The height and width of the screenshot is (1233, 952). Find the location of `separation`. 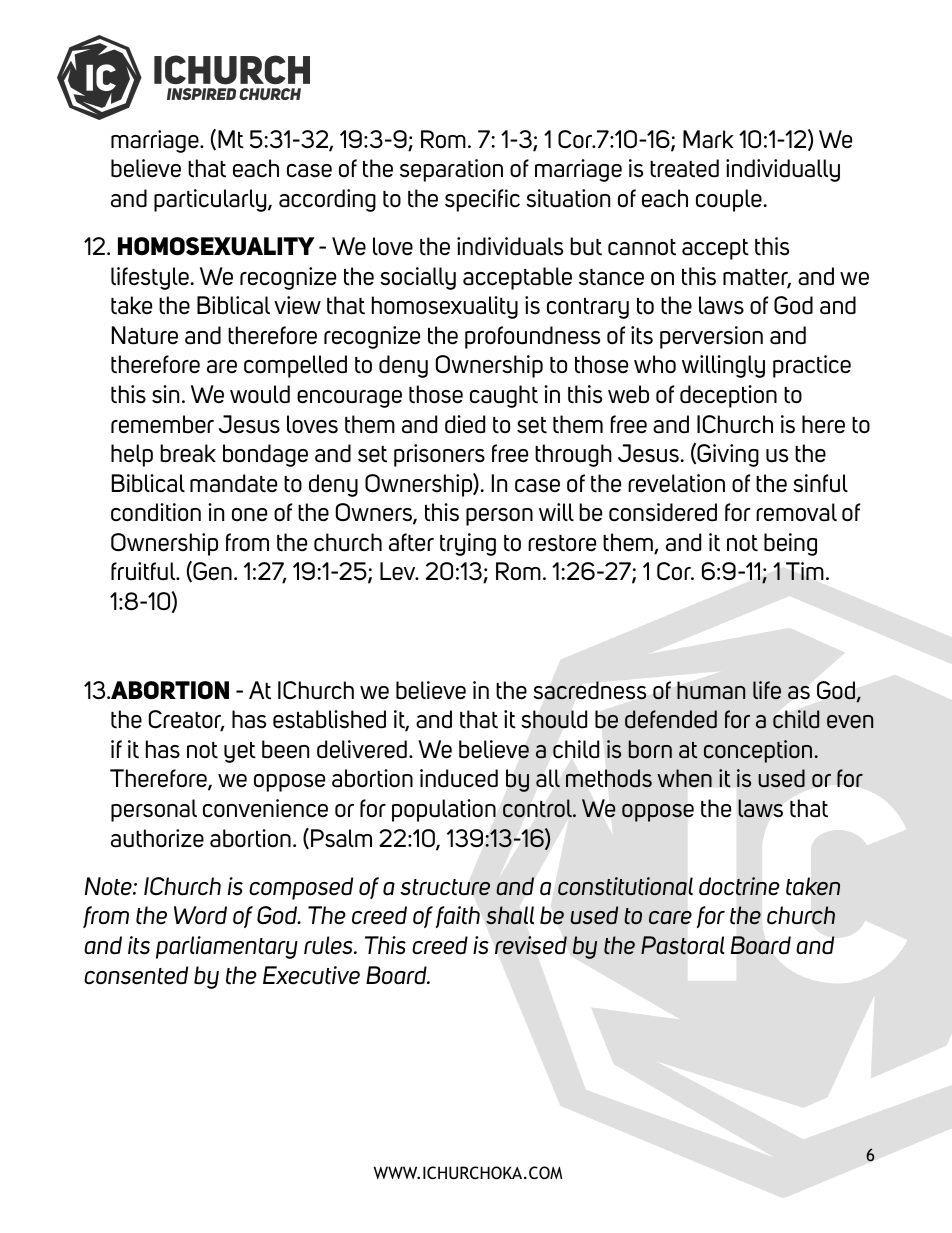

separation is located at coordinates (451, 170).
